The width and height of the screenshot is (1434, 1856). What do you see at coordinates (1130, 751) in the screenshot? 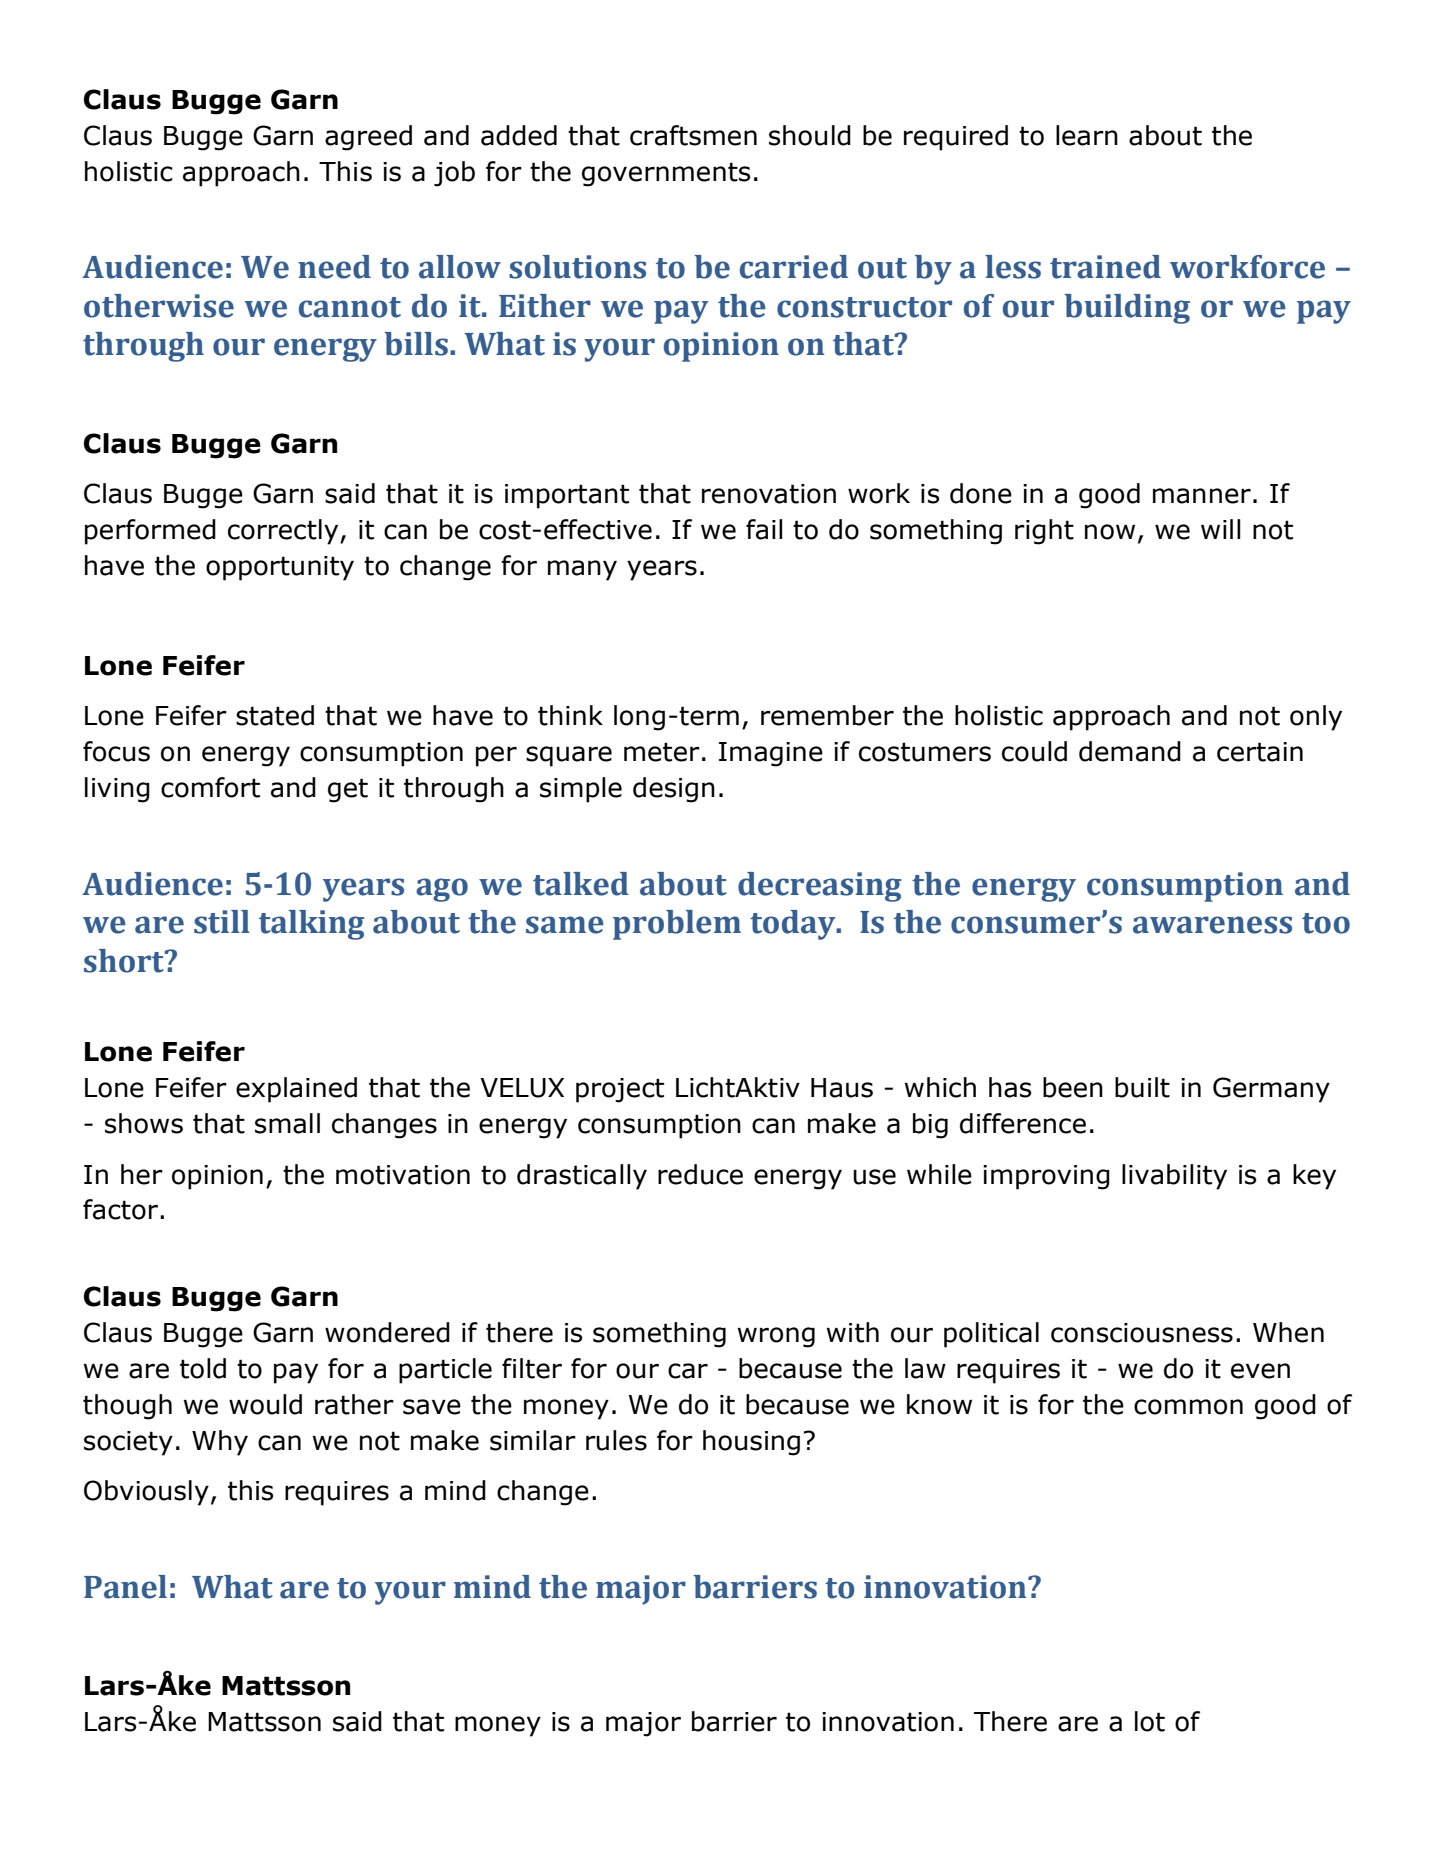
I see `demand` at bounding box center [1130, 751].
